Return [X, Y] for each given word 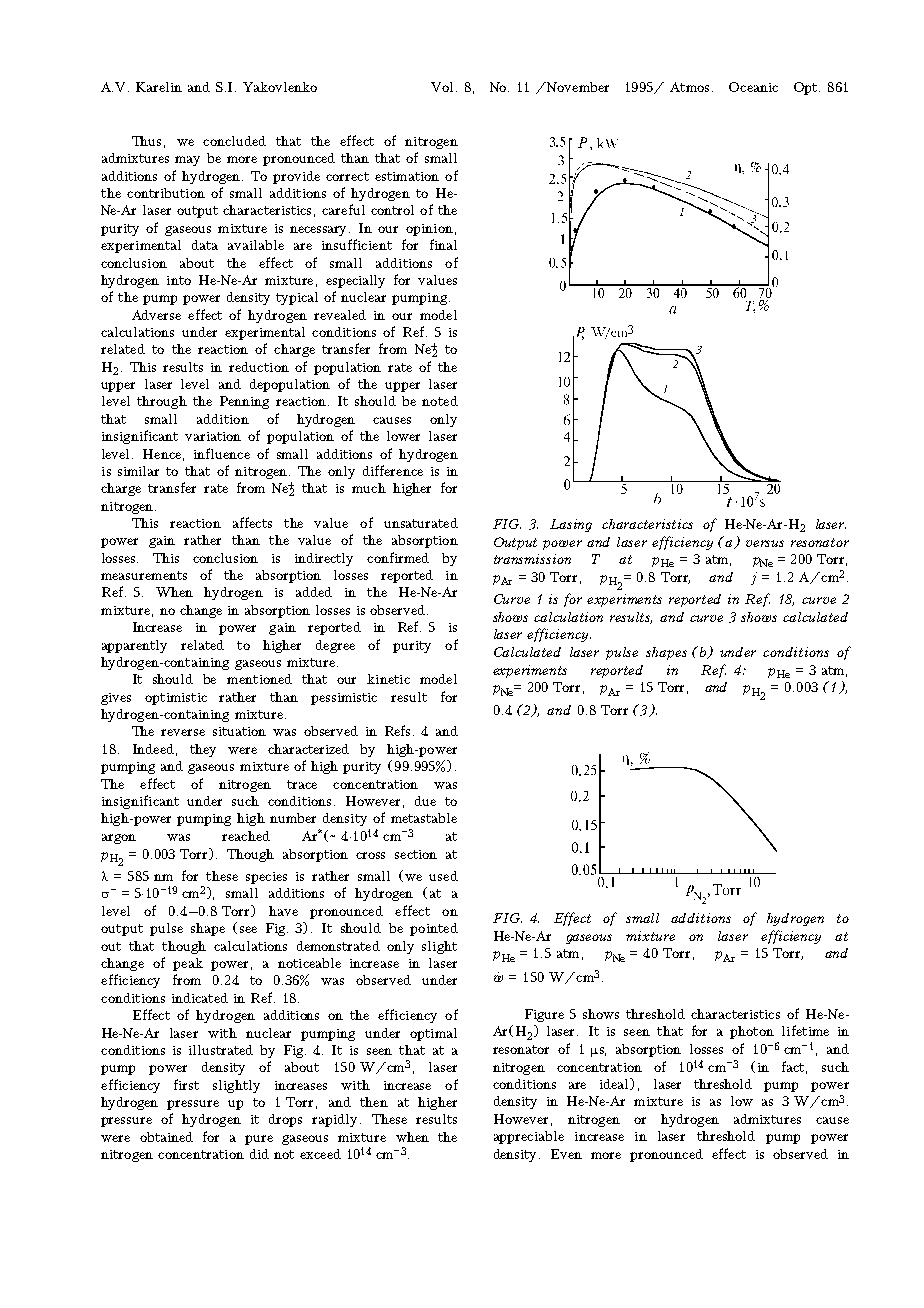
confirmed [398, 557]
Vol [442, 87]
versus [765, 543]
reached [246, 836]
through [162, 402]
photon [752, 1032]
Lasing [571, 525]
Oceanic [753, 87]
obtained [166, 1137]
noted [440, 401]
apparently [134, 646]
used [443, 876]
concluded [234, 141]
